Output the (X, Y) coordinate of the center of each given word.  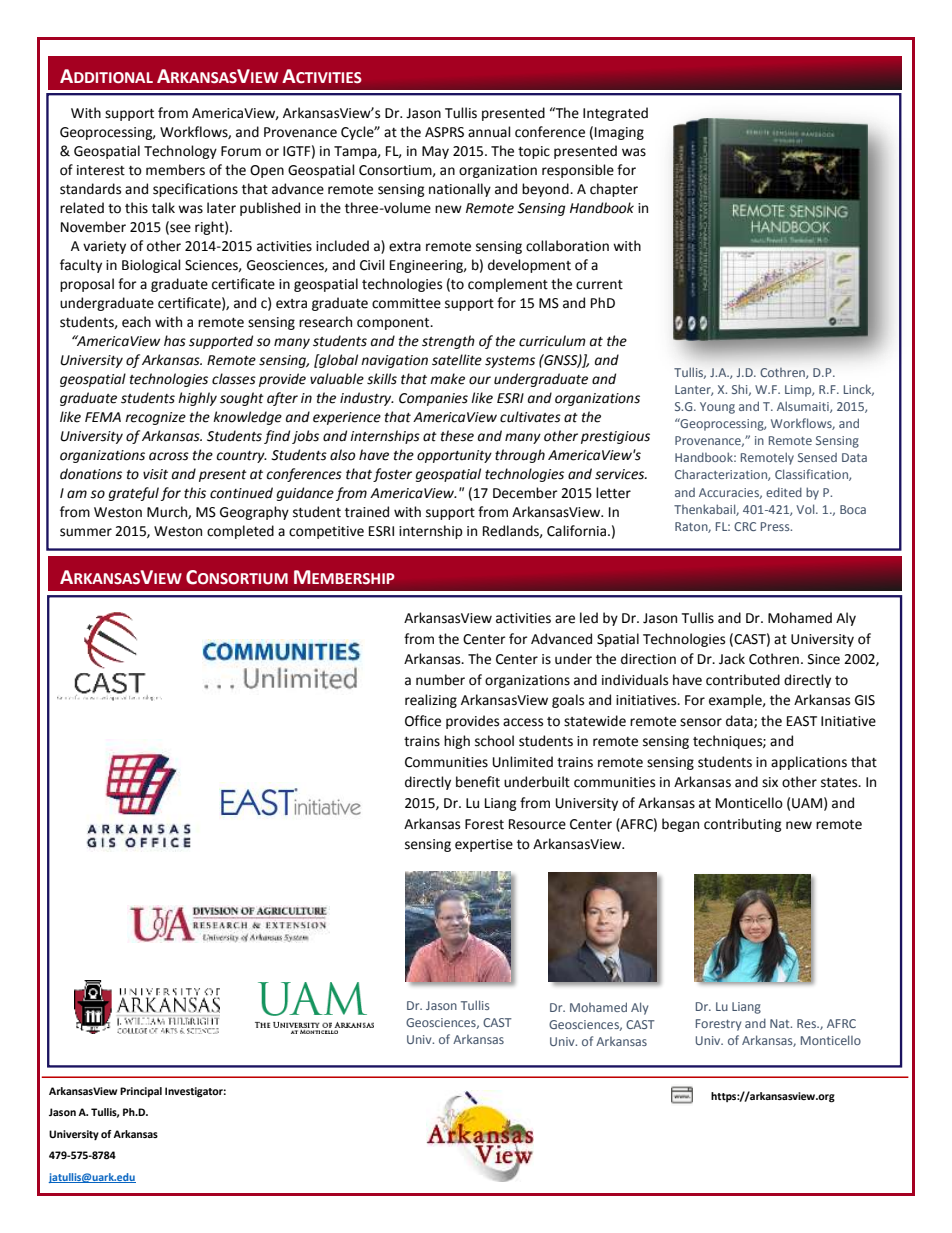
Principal (141, 1092)
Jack (732, 659)
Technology (180, 152)
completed (240, 532)
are (565, 619)
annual (489, 132)
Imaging (619, 133)
